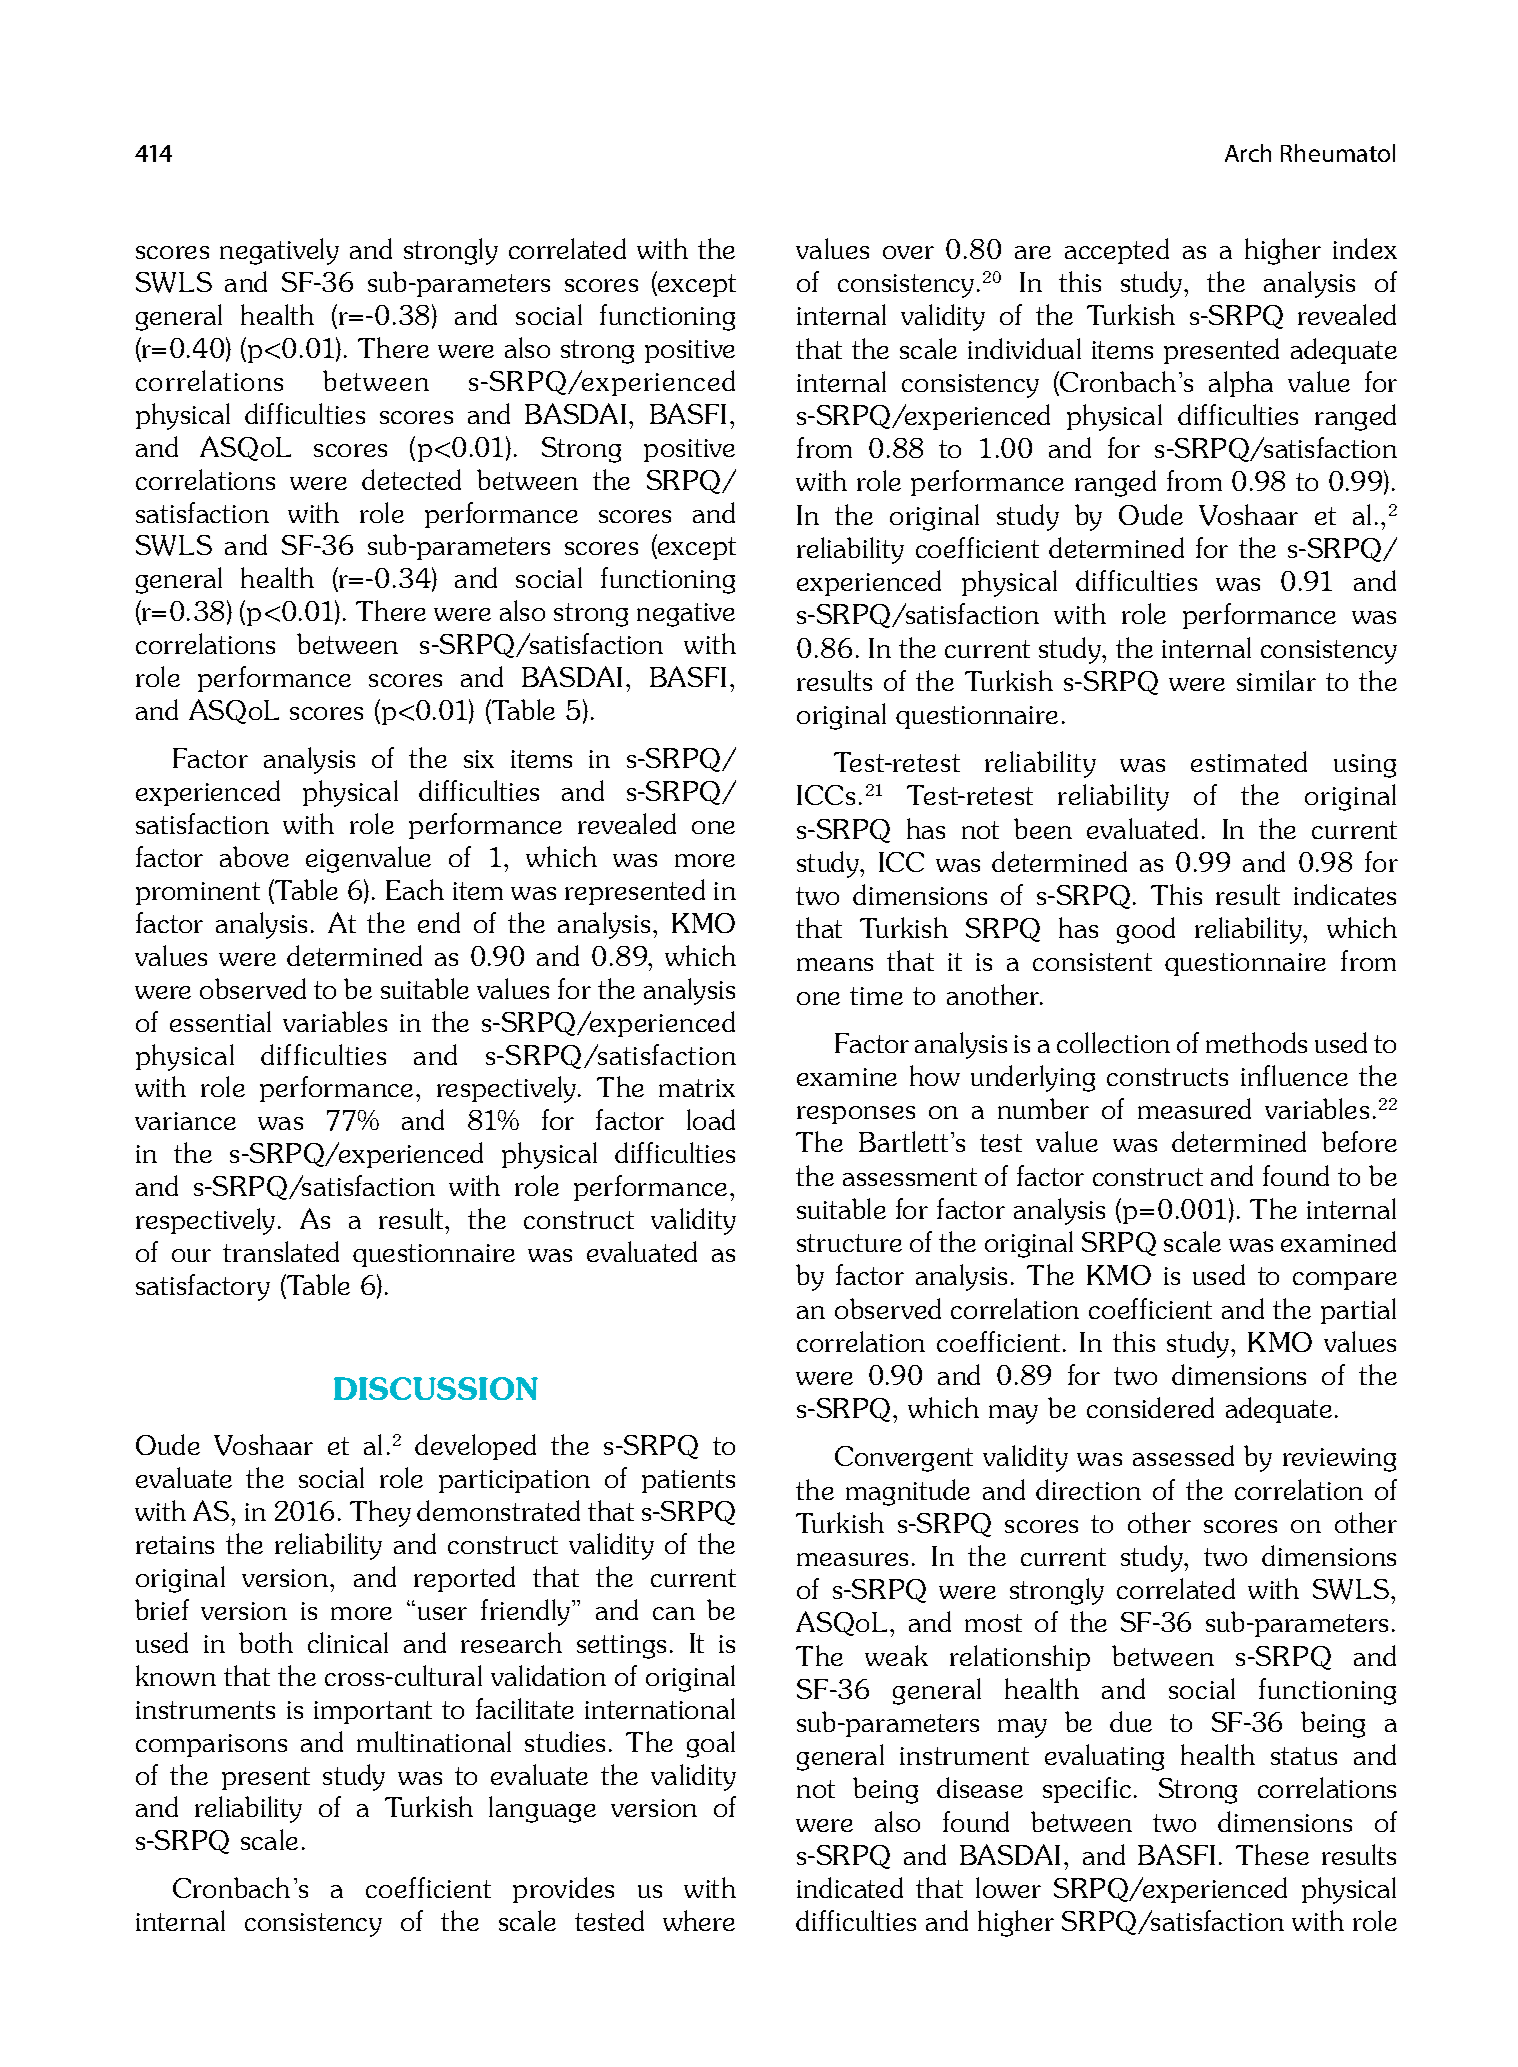 The width and height of the screenshot is (1518, 2067). I want to click on similar, so click(1276, 680).
